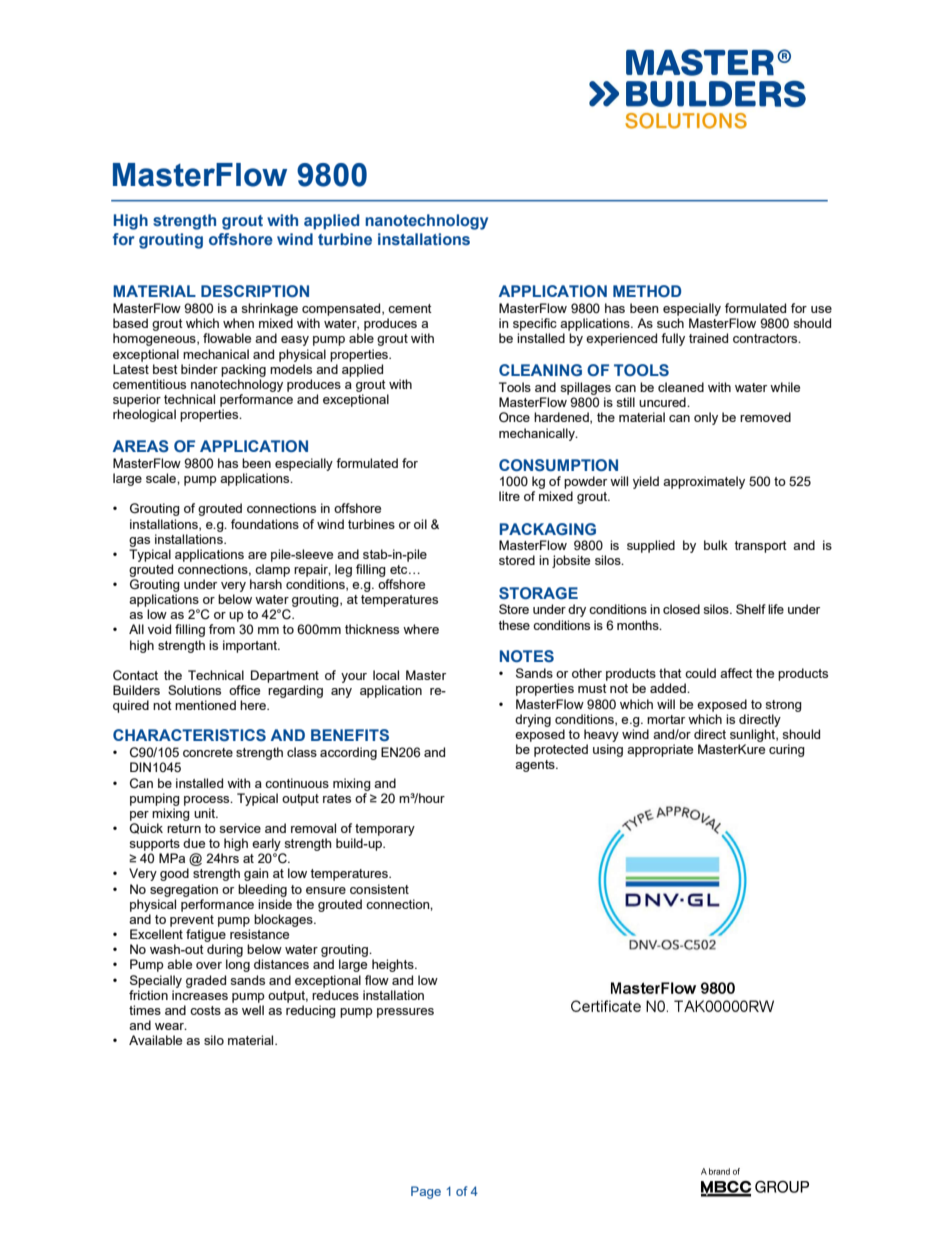 The image size is (952, 1233). Describe the element at coordinates (394, 965) in the document. I see `heights` at that location.
